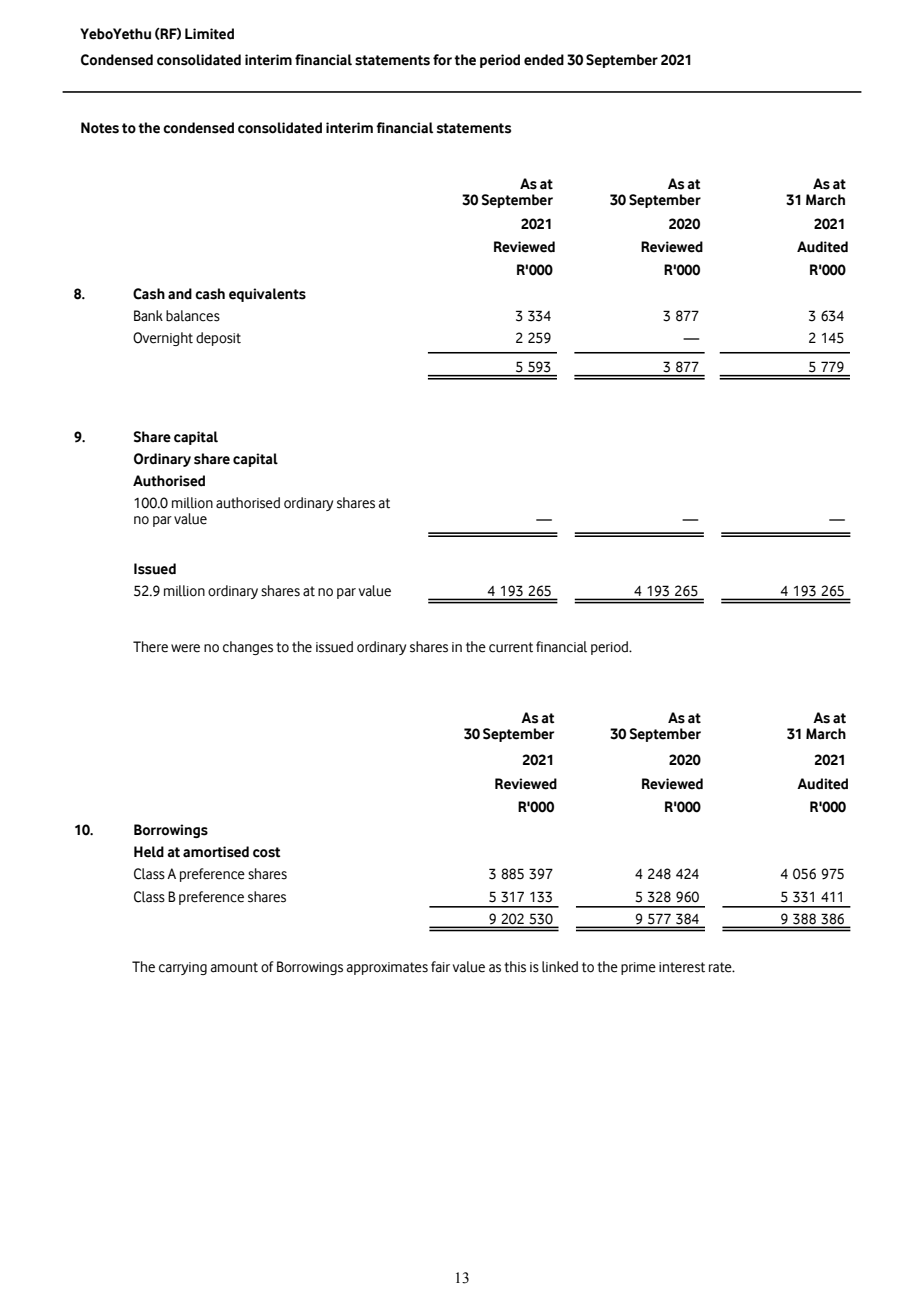 The width and height of the screenshot is (924, 1307). I want to click on equivalents, so click(267, 295).
